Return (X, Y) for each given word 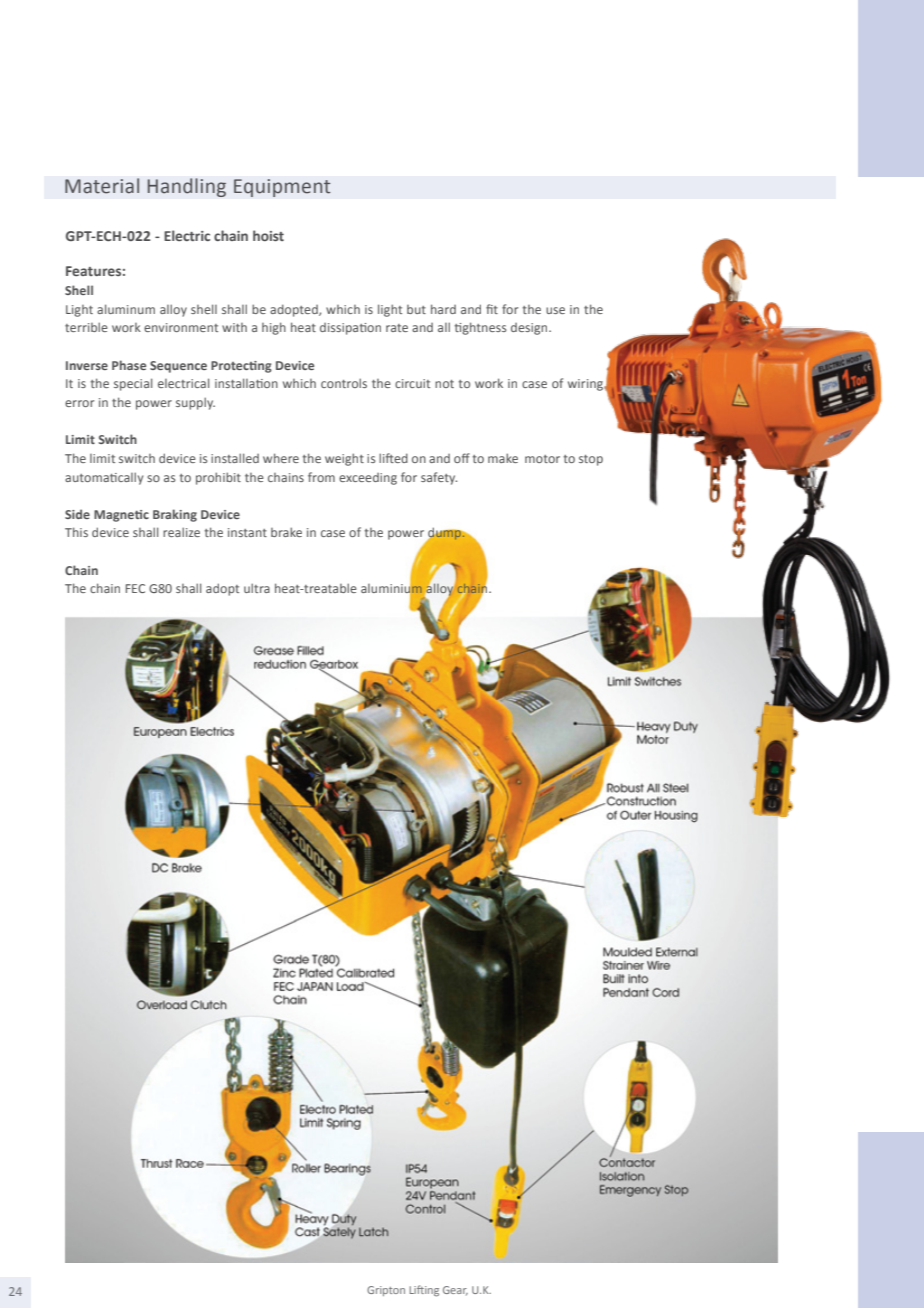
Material (102, 186)
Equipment (282, 188)
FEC (135, 588)
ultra (257, 588)
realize (181, 532)
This (76, 532)
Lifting (424, 1291)
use (555, 310)
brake (286, 532)
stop (591, 460)
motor (542, 459)
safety (439, 478)
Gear (455, 1291)
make (503, 458)
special (133, 384)
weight (344, 459)
